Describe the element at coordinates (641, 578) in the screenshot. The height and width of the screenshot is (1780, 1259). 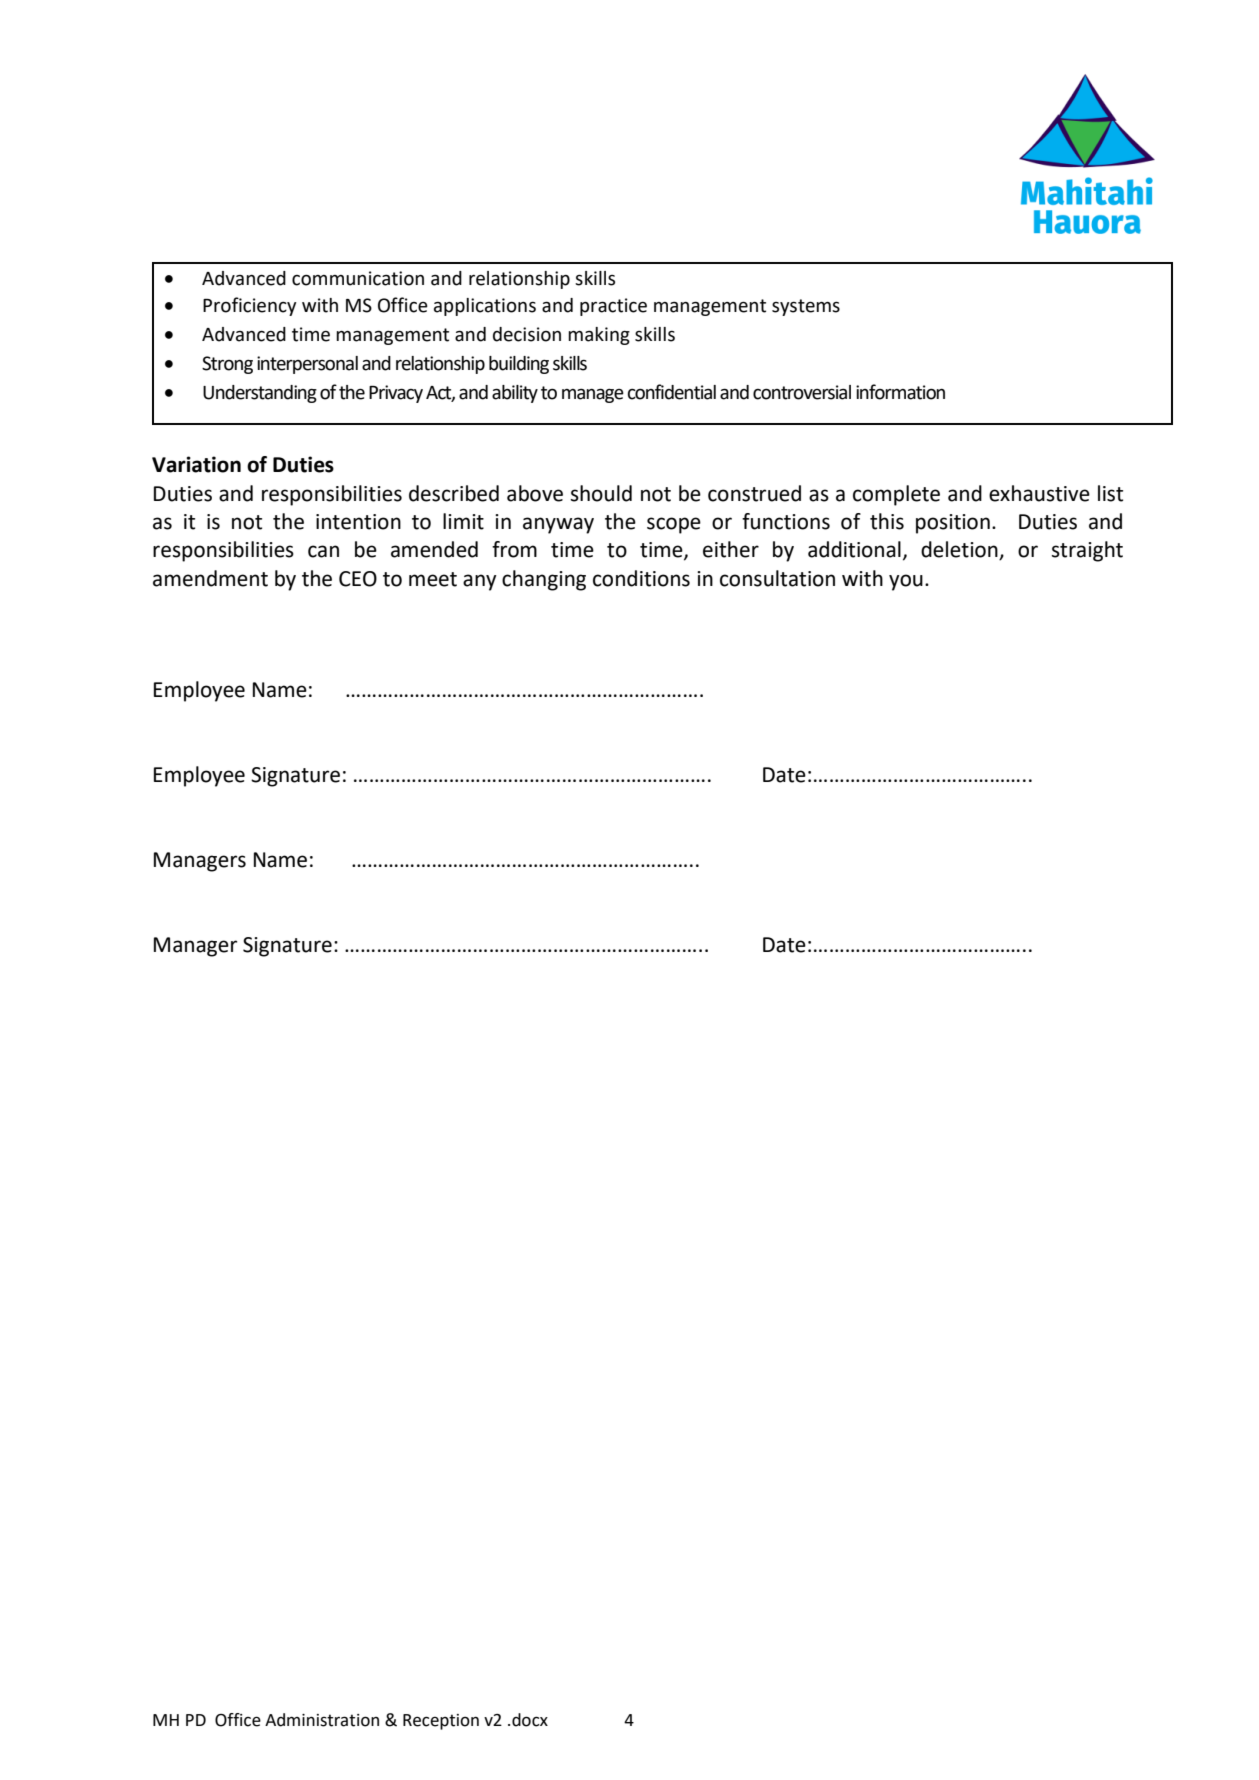
I see `conditions` at that location.
